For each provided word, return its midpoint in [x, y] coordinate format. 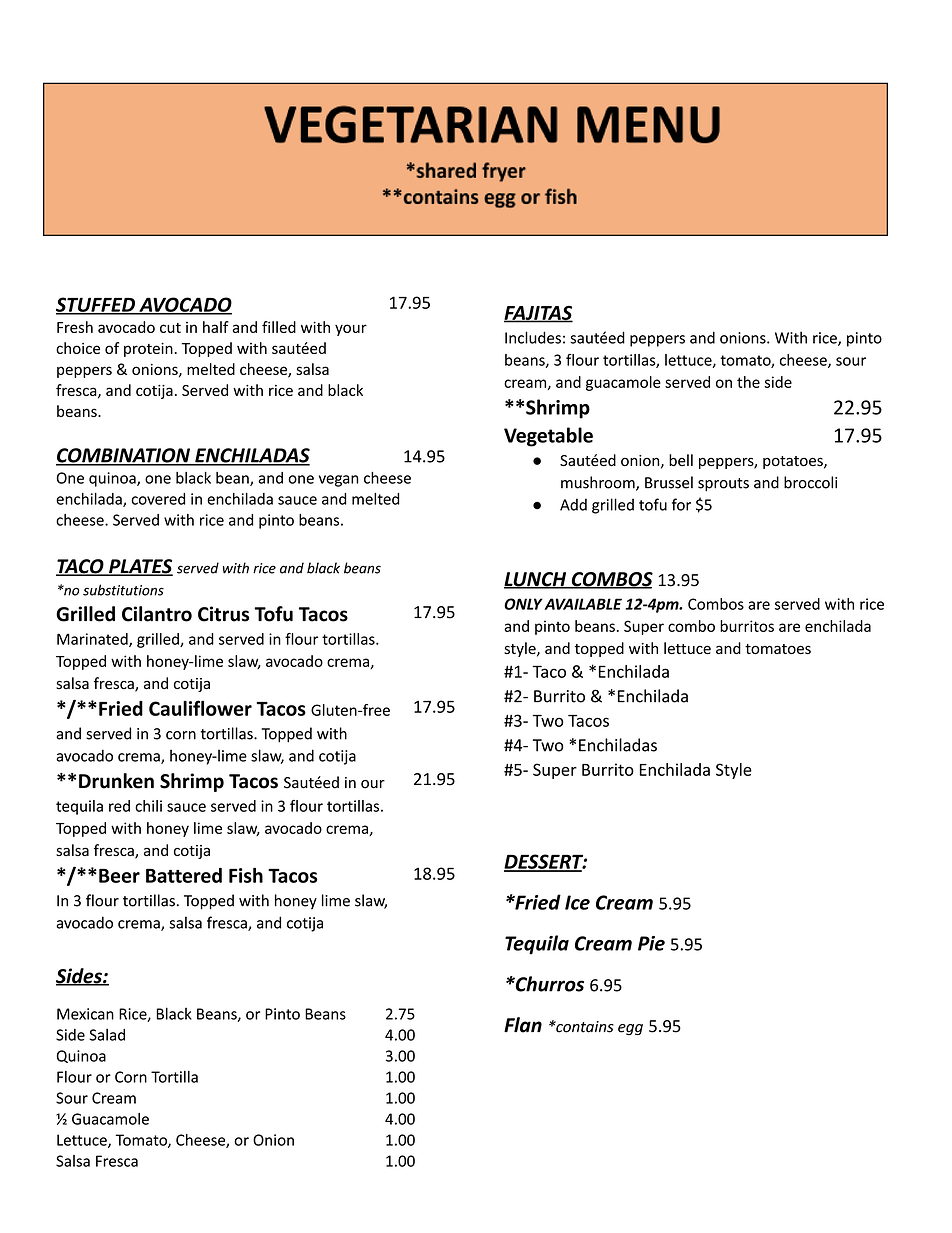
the [748, 382]
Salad [107, 1035]
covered [158, 499]
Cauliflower [200, 708]
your [351, 330]
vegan [339, 481]
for [681, 504]
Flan [523, 1025]
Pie [651, 943]
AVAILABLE [583, 604]
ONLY [523, 604]
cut [170, 328]
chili [148, 806]
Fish [246, 875]
